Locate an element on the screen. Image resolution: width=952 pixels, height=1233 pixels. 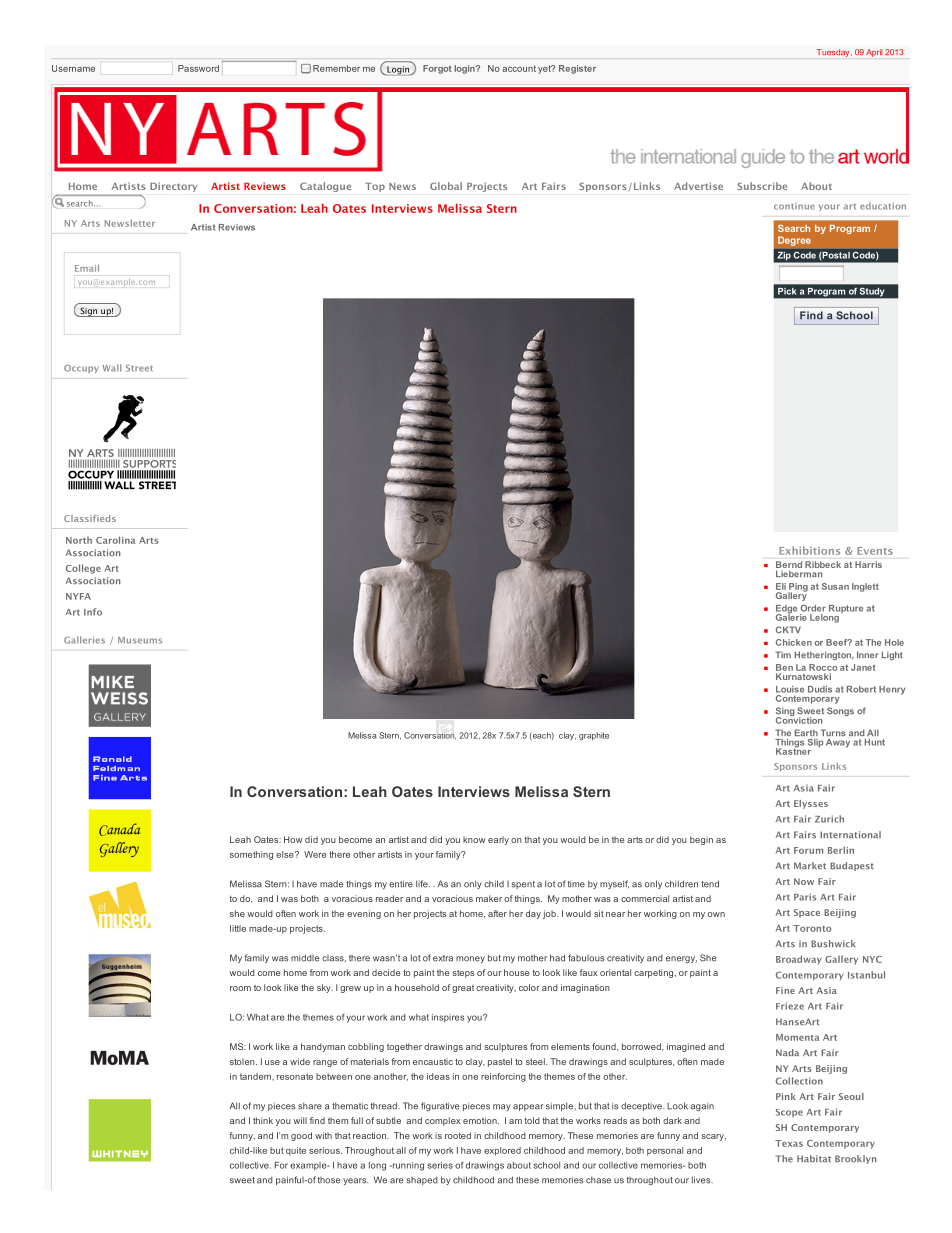
Street is located at coordinates (139, 368).
